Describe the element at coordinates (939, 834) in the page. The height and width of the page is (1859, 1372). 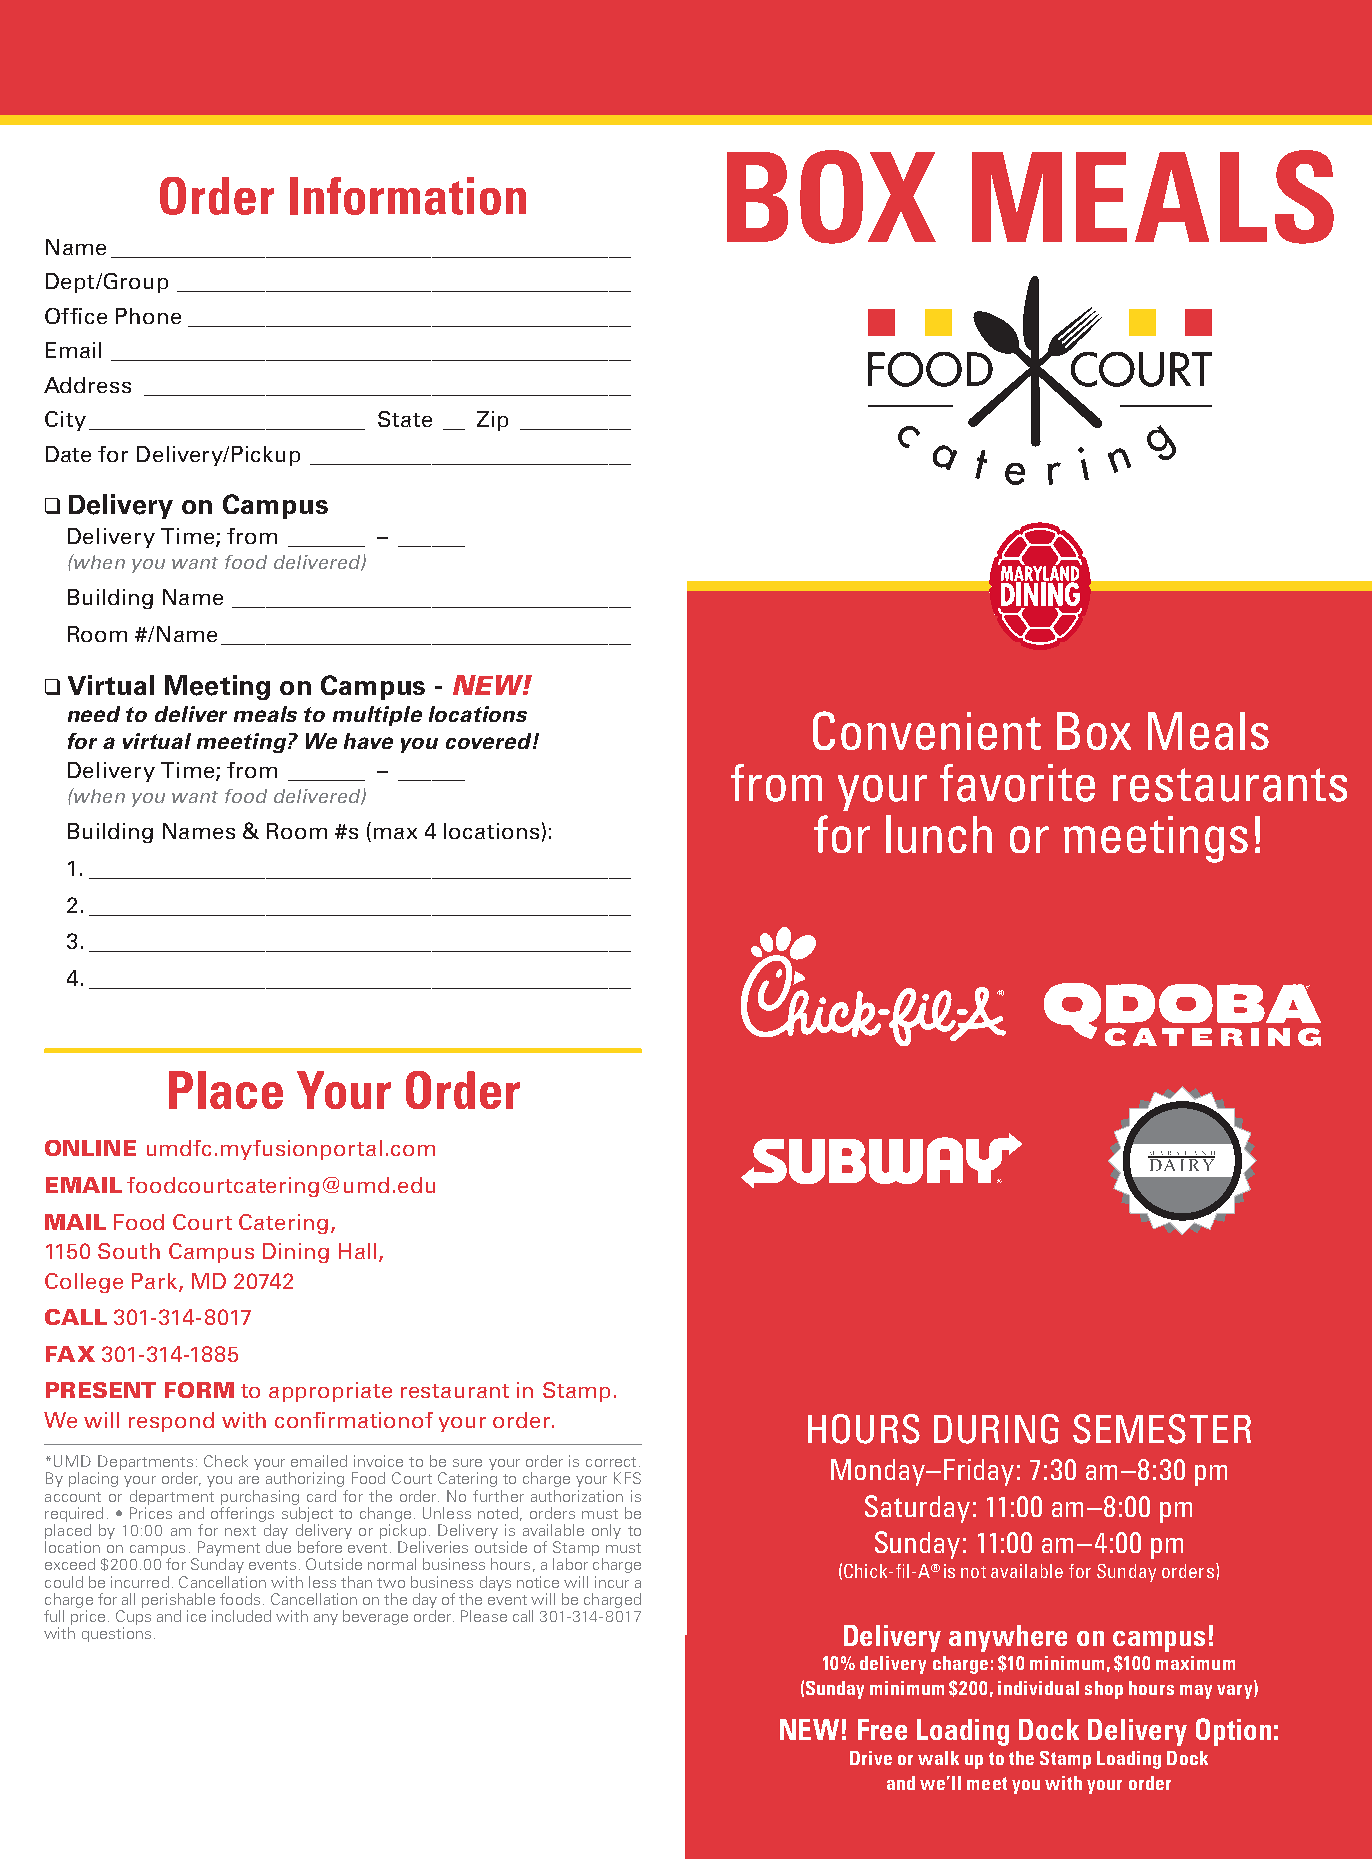
I see `lunch` at that location.
